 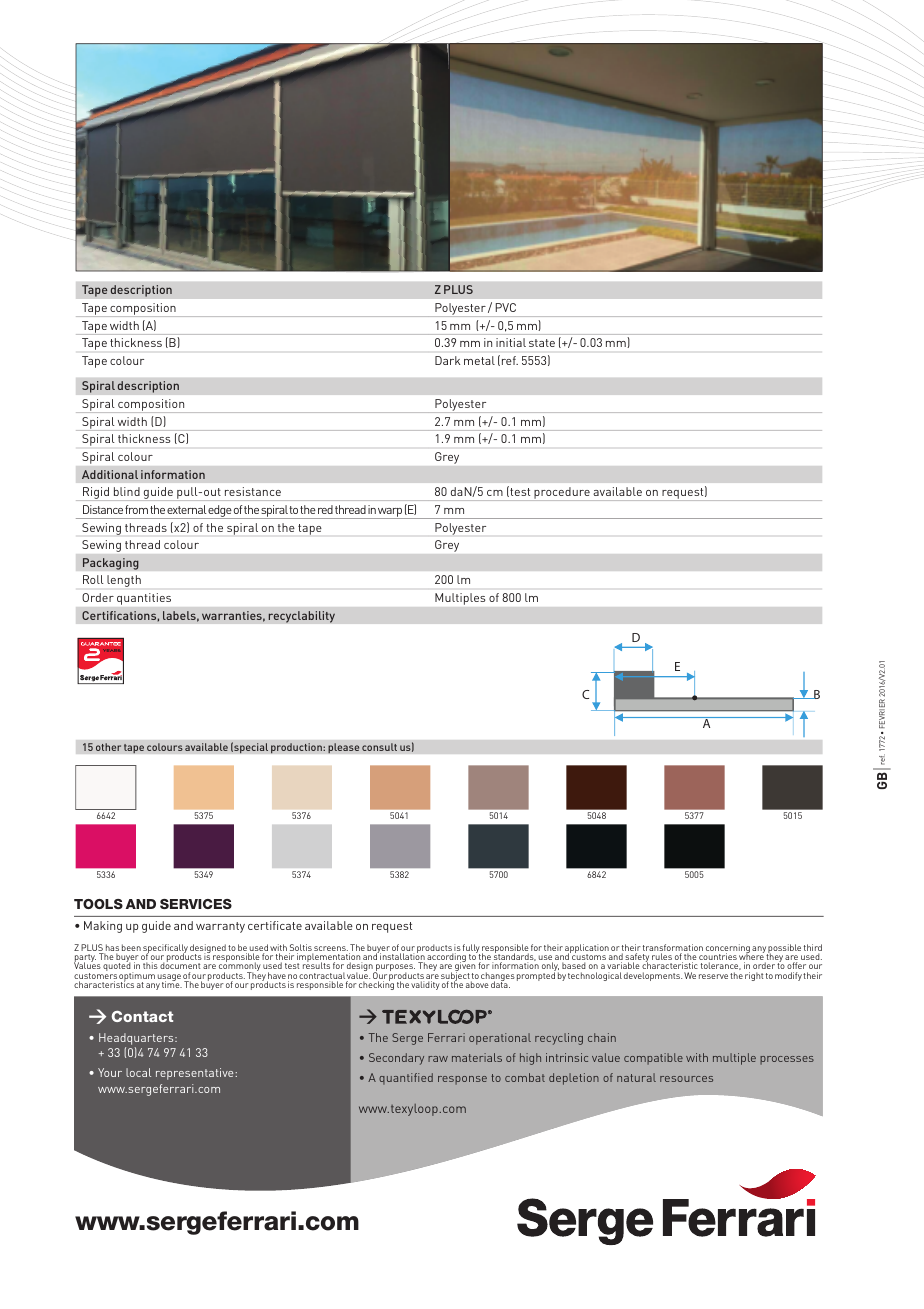 What do you see at coordinates (542, 343) in the screenshot?
I see `state` at bounding box center [542, 343].
